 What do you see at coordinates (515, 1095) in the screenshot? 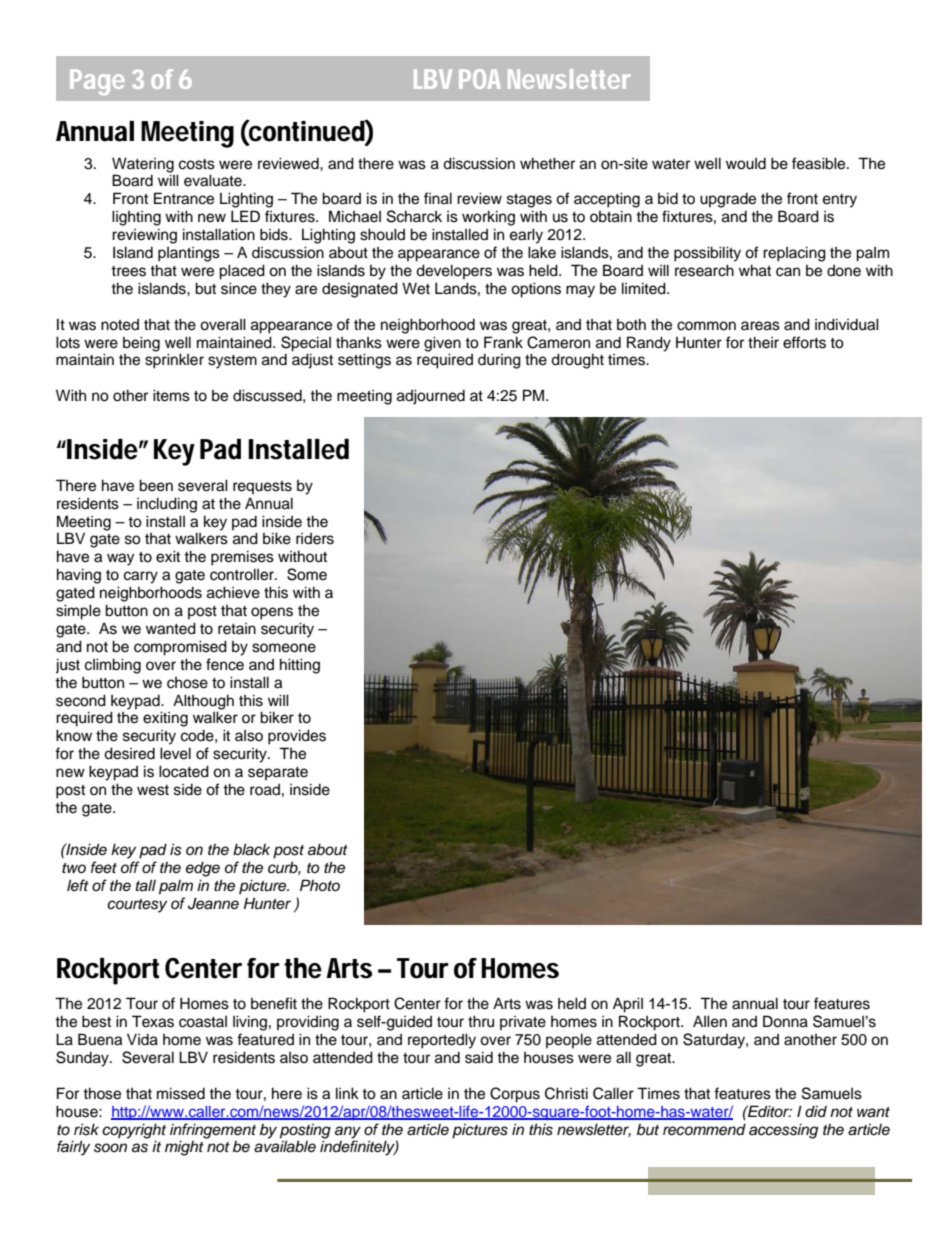
I see `Corpus` at bounding box center [515, 1095].
